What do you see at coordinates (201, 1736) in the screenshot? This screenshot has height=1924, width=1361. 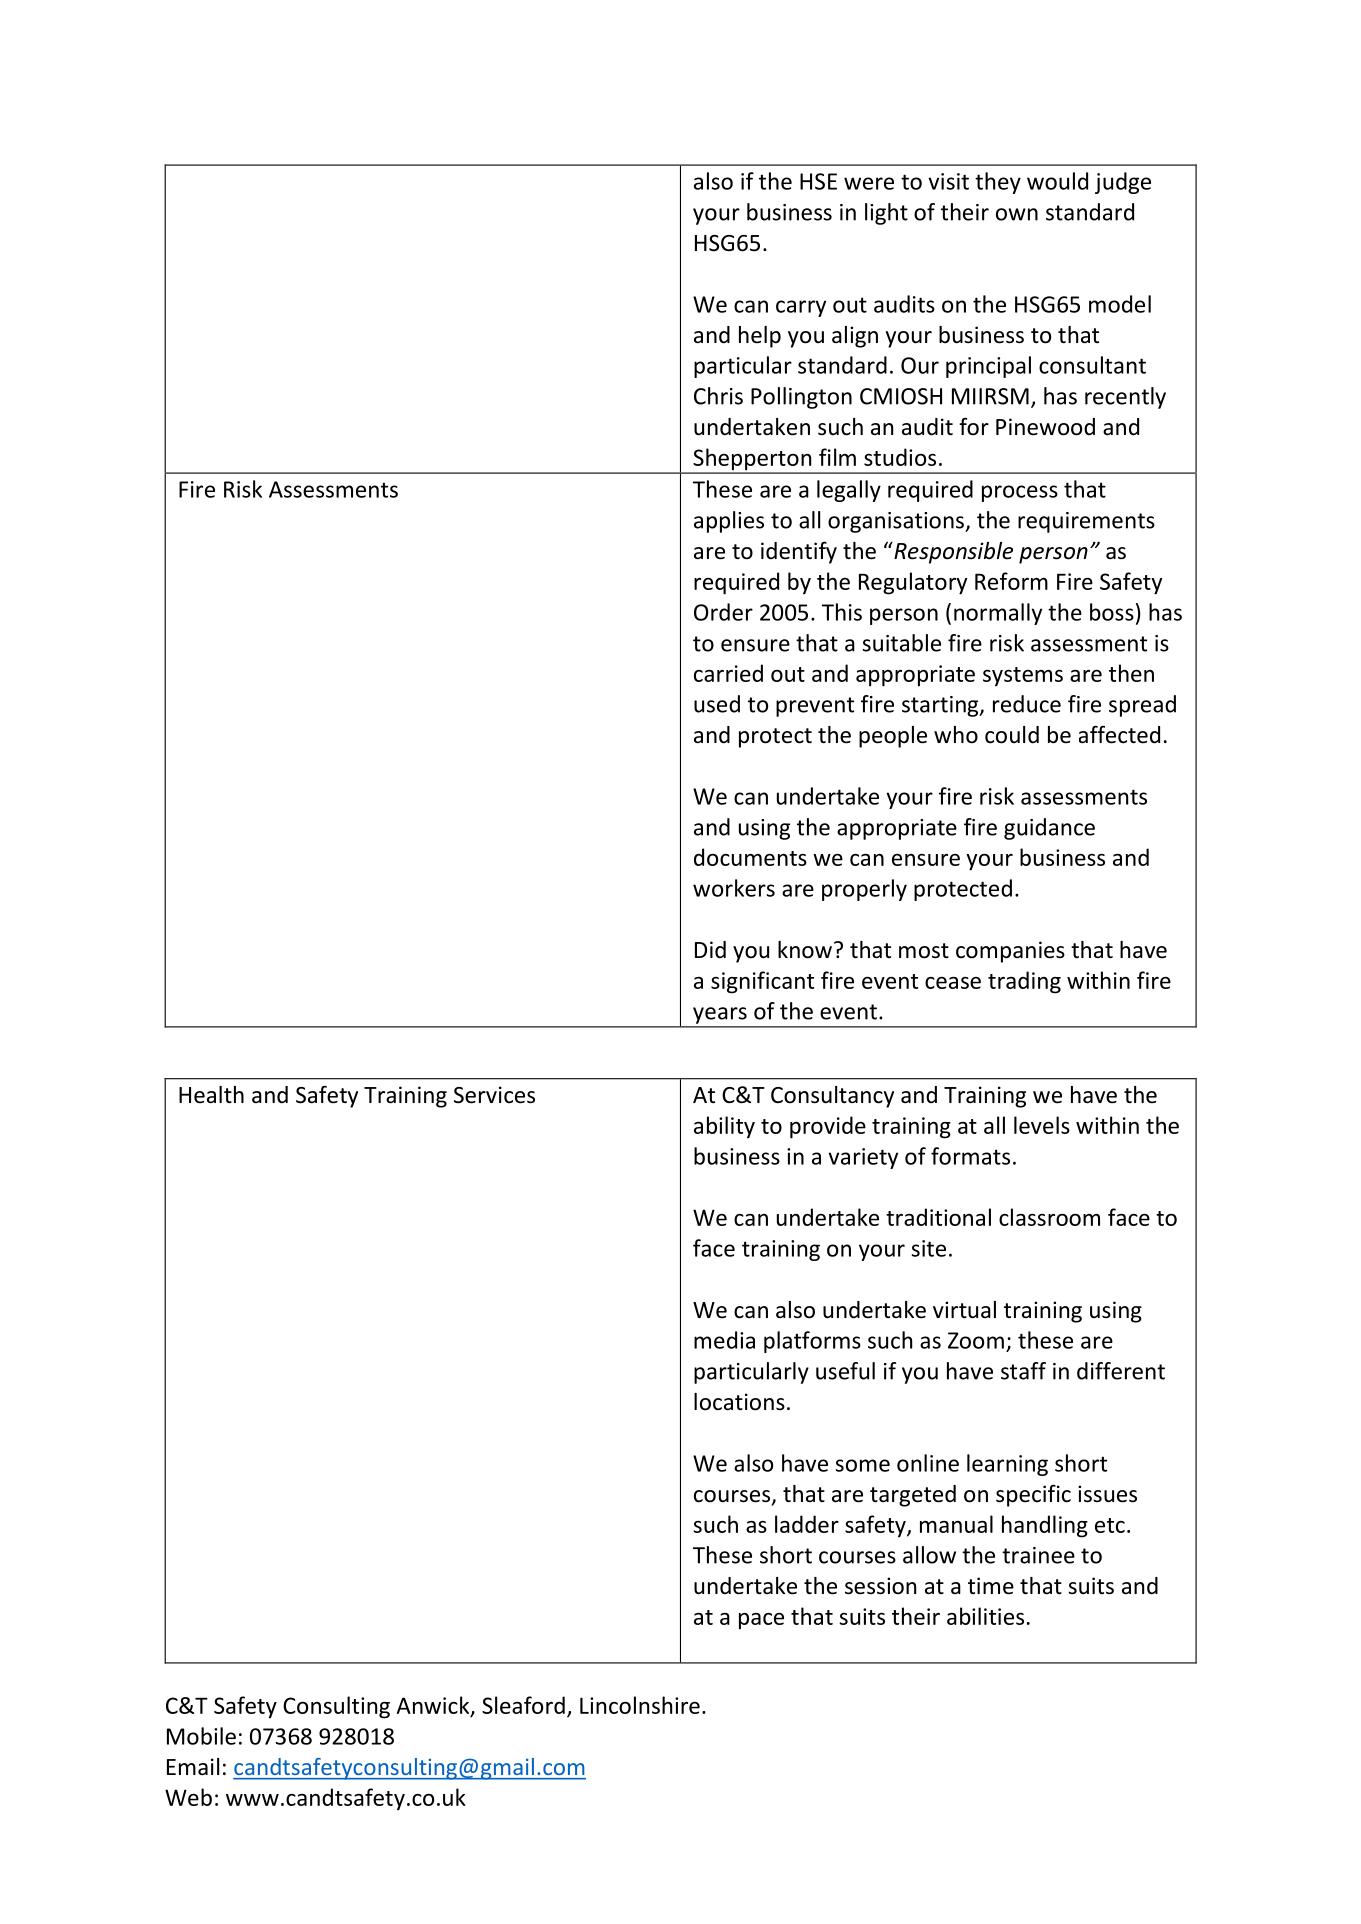 I see `Mobile` at bounding box center [201, 1736].
